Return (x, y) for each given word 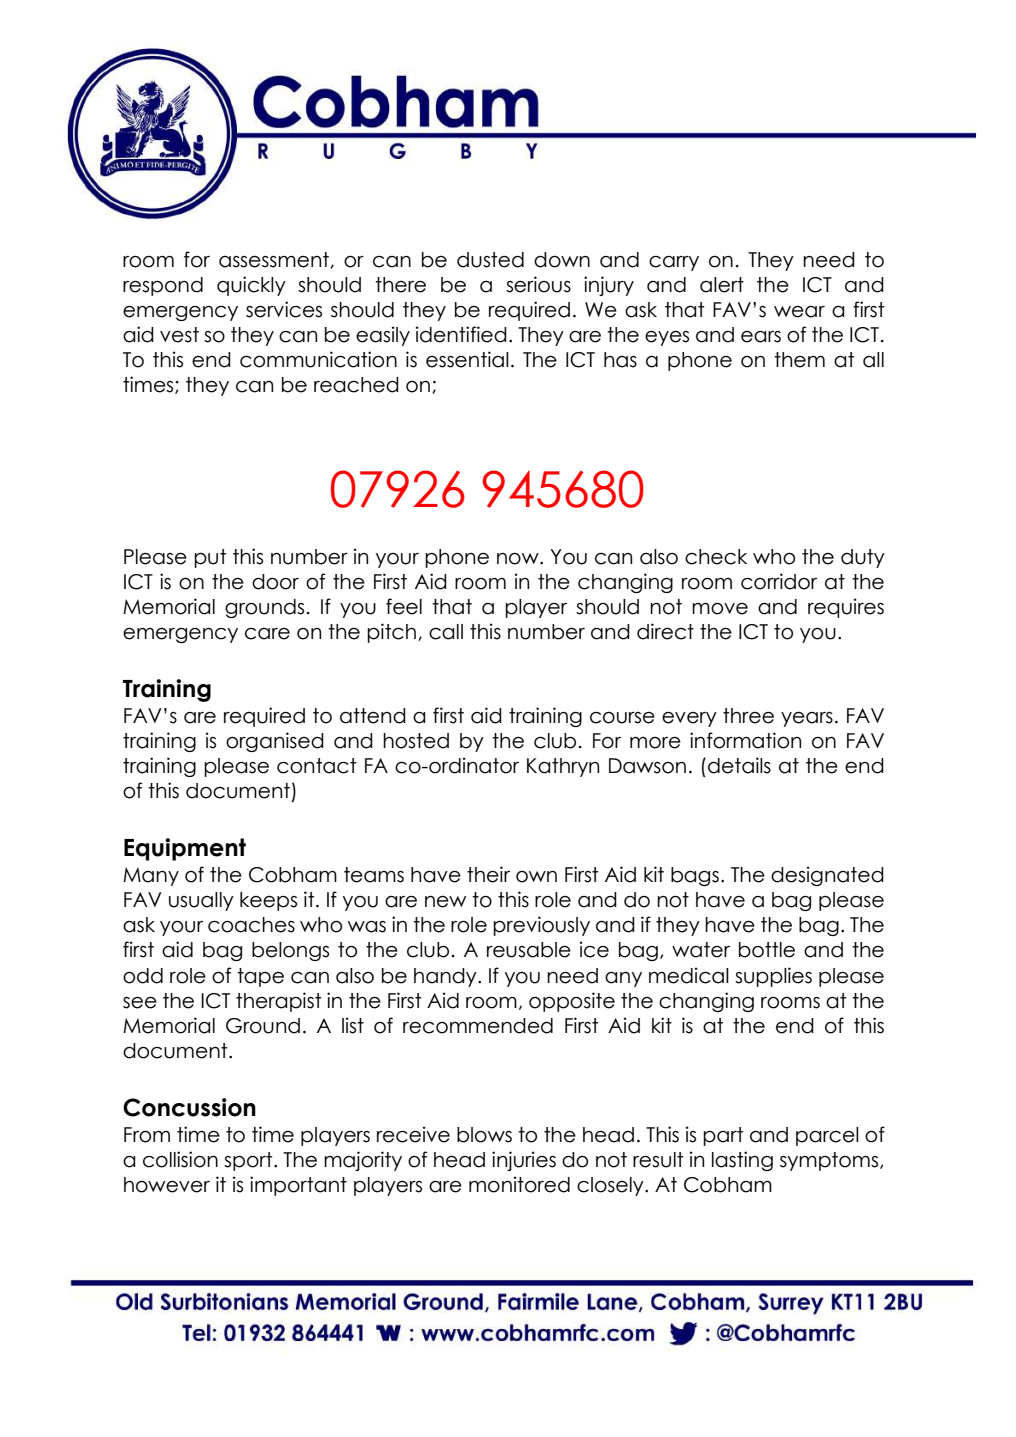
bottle (767, 950)
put (210, 558)
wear (799, 312)
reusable (529, 950)
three (748, 716)
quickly (251, 286)
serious (538, 284)
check (716, 557)
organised (275, 742)
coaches (251, 925)
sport (249, 1161)
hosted (416, 741)
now (519, 559)
